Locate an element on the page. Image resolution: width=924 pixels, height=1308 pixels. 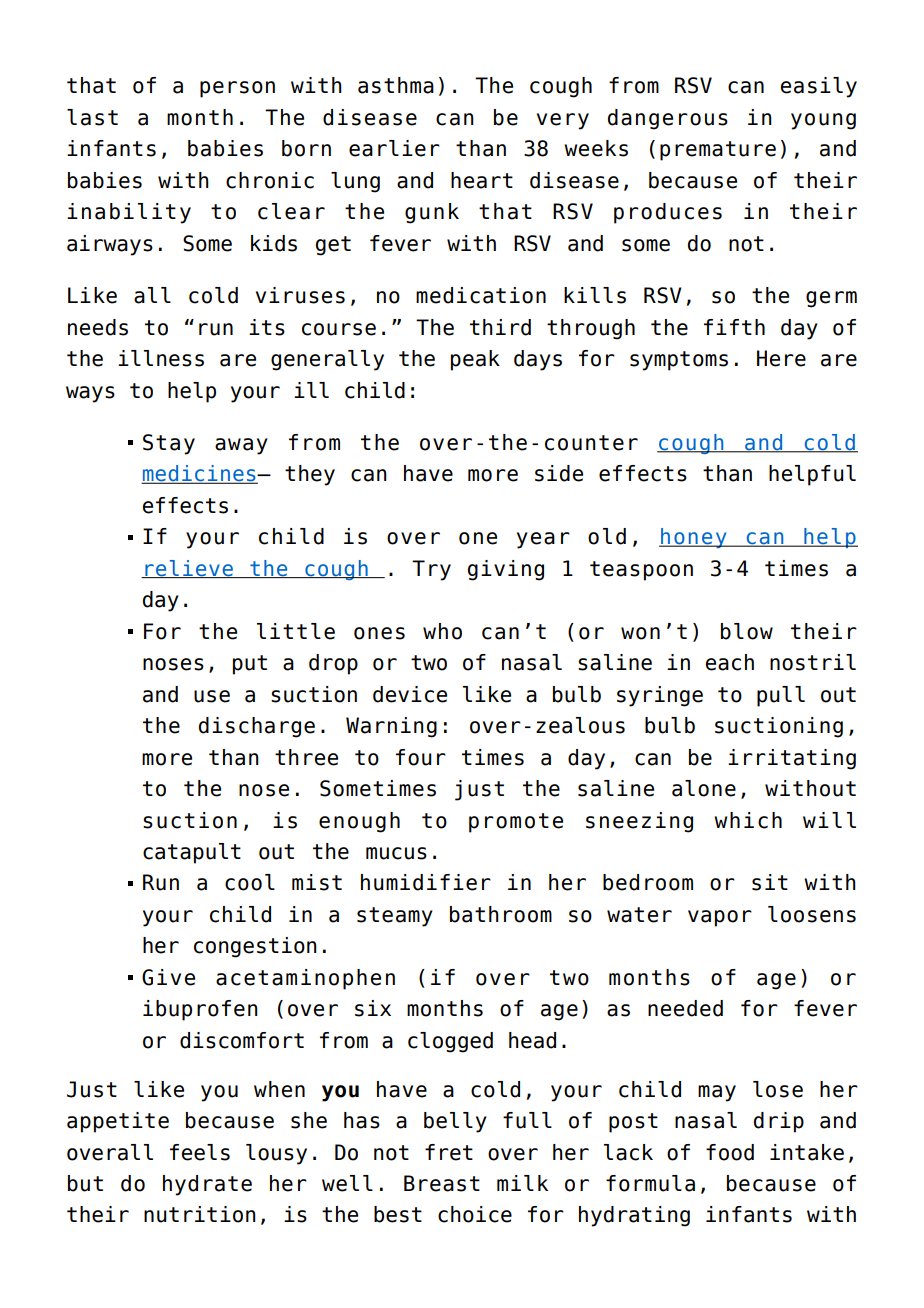
premature is located at coordinates (718, 151).
